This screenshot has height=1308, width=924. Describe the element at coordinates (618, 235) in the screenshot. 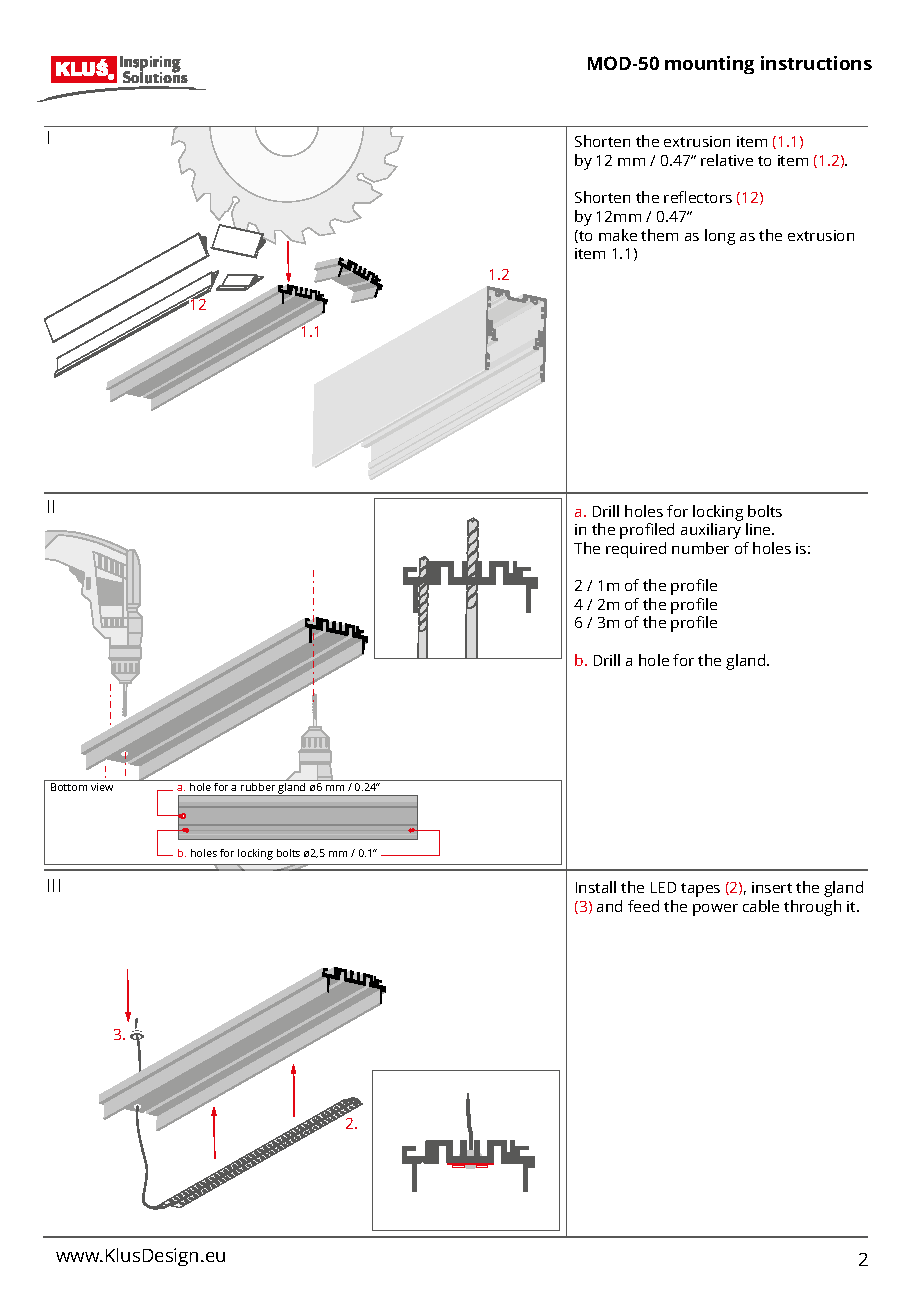

I see `make` at that location.
